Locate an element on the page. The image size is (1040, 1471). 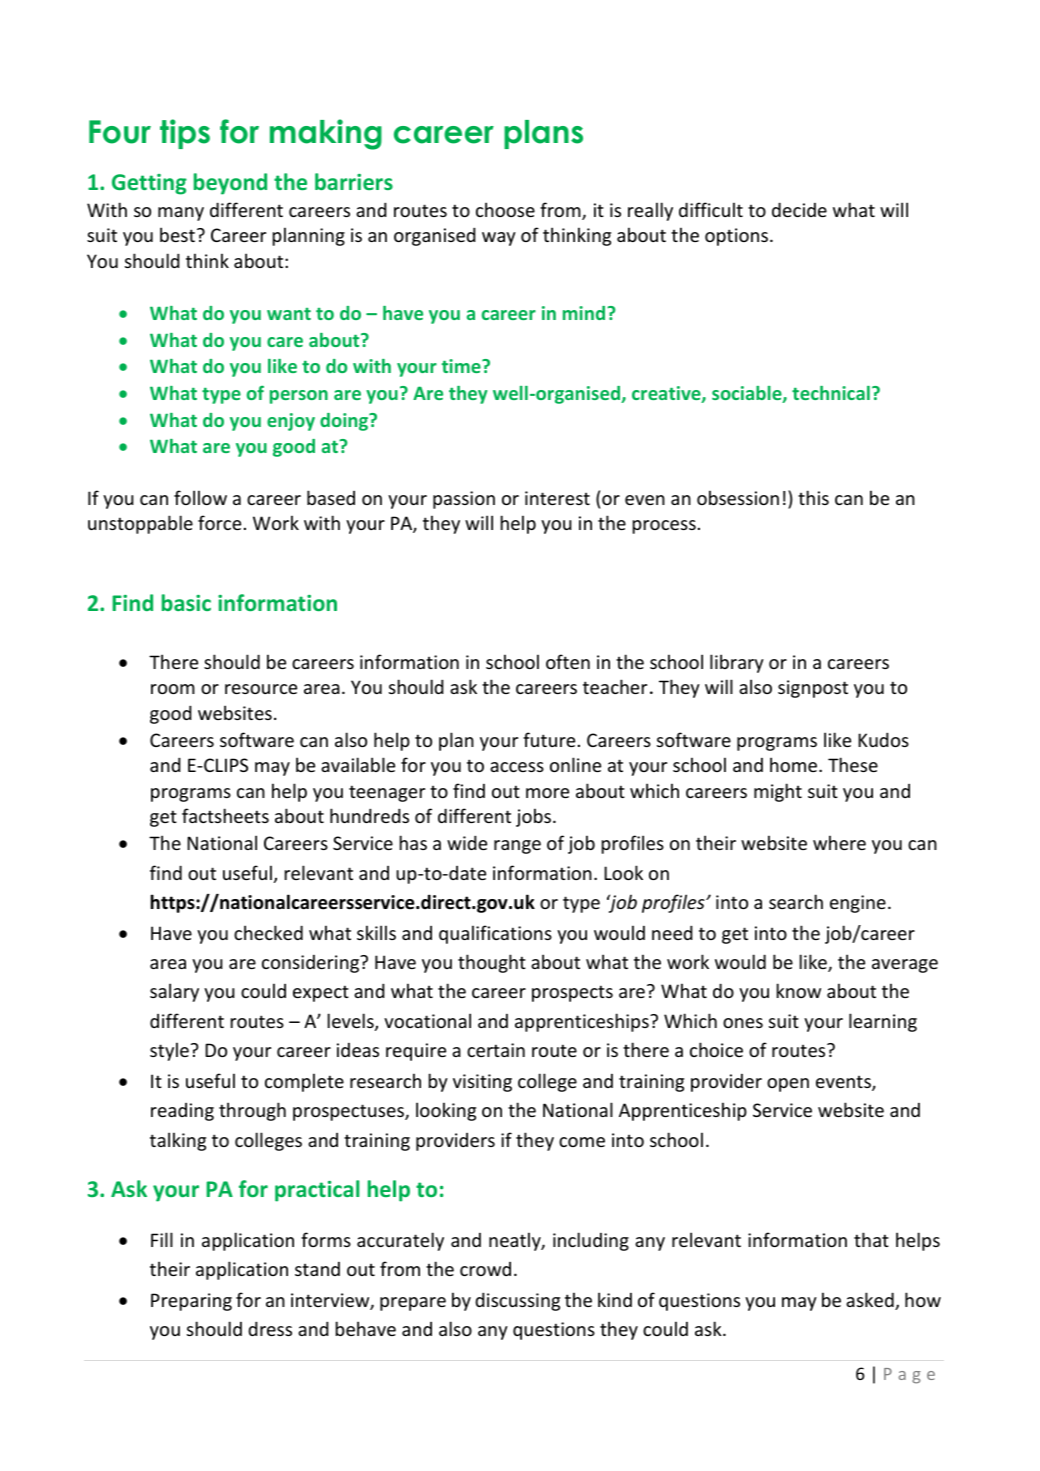
qualifications is located at coordinates (495, 934).
